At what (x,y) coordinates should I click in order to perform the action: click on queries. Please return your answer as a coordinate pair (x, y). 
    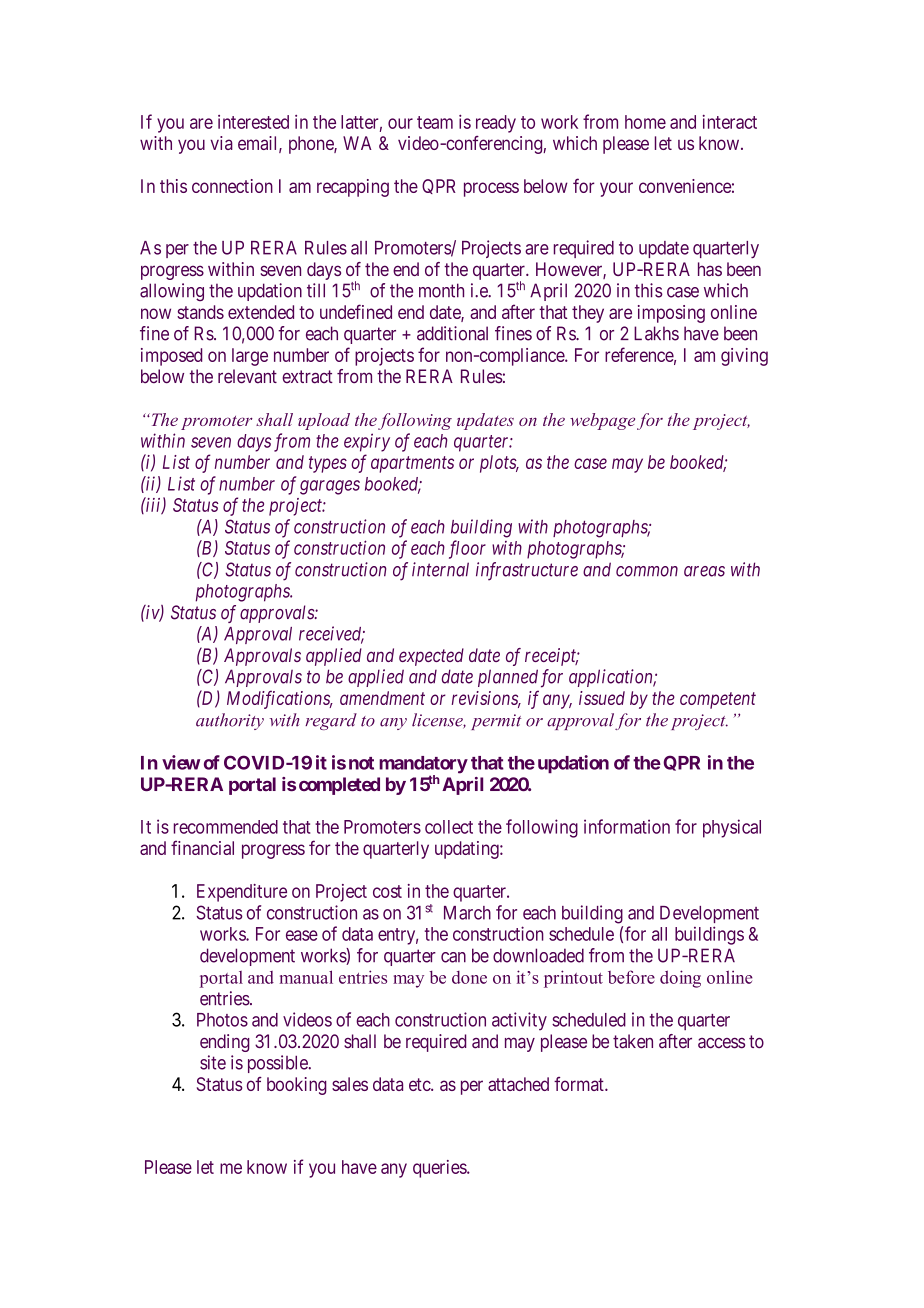
    Looking at the image, I should click on (440, 1169).
